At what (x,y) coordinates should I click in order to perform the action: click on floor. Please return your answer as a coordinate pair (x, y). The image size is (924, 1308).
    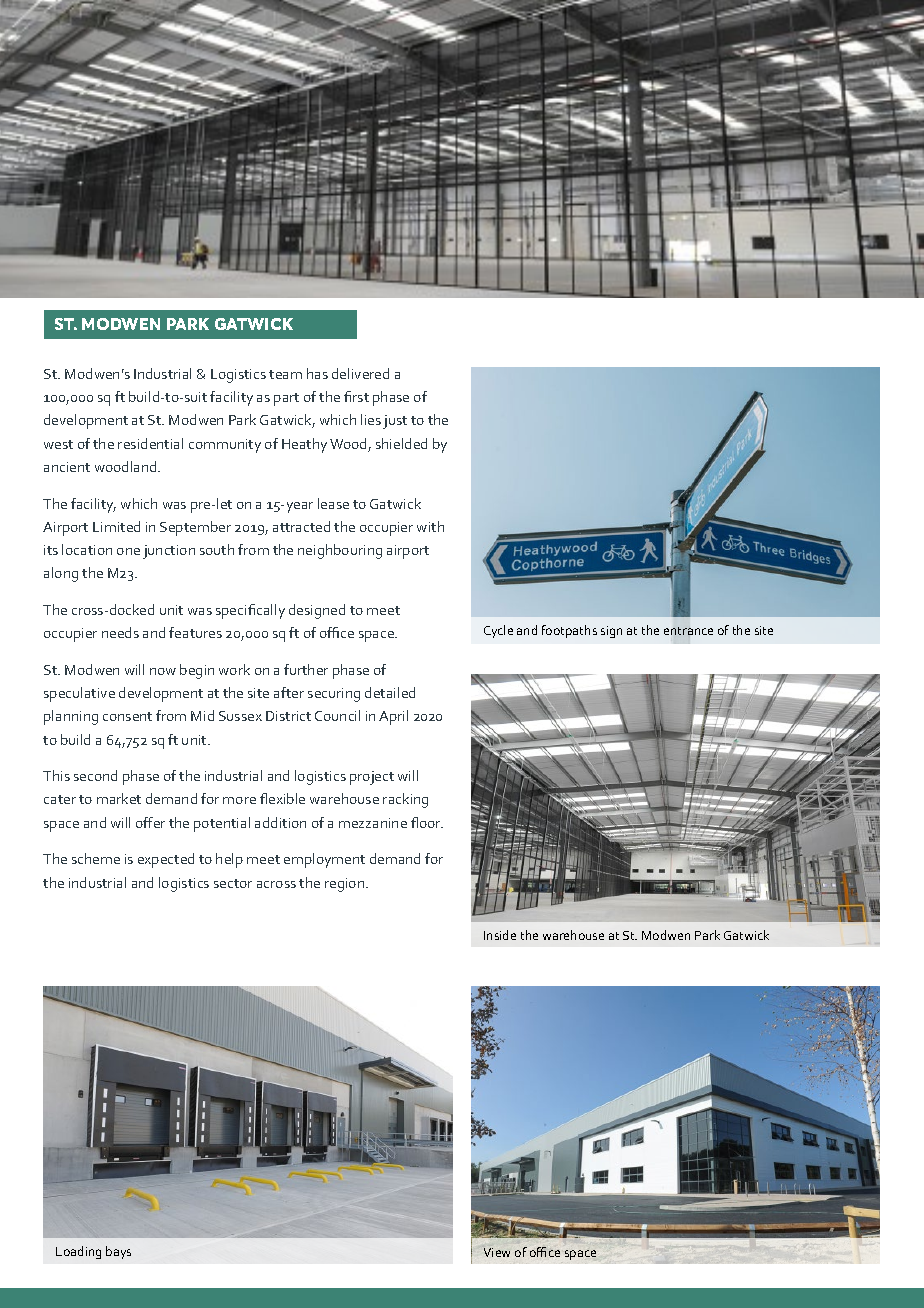
    Looking at the image, I should click on (427, 822).
